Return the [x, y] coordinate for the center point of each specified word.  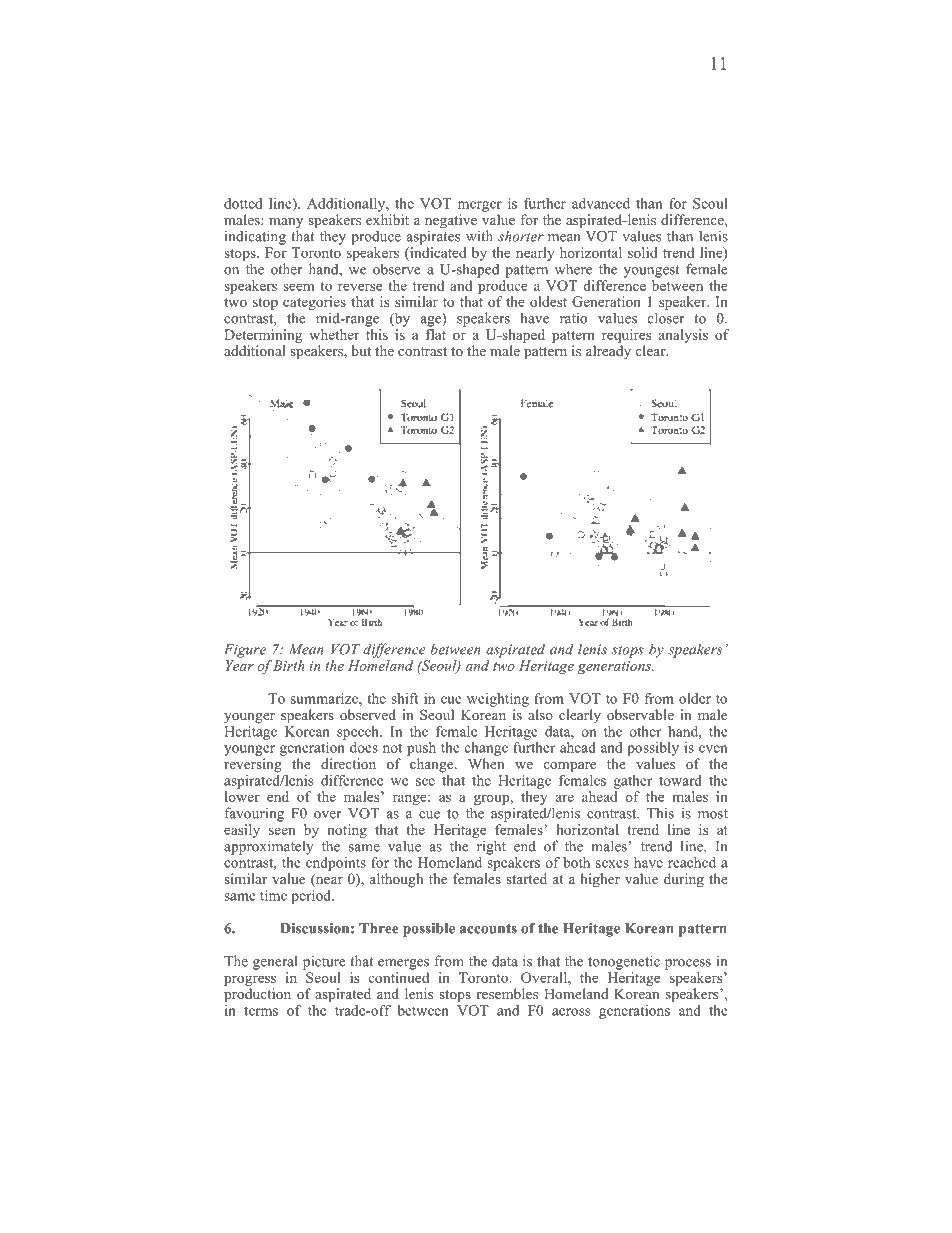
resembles [507, 993]
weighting [498, 700]
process [688, 964]
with [479, 236]
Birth [289, 665]
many [285, 224]
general [275, 962]
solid [642, 252]
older [695, 698]
